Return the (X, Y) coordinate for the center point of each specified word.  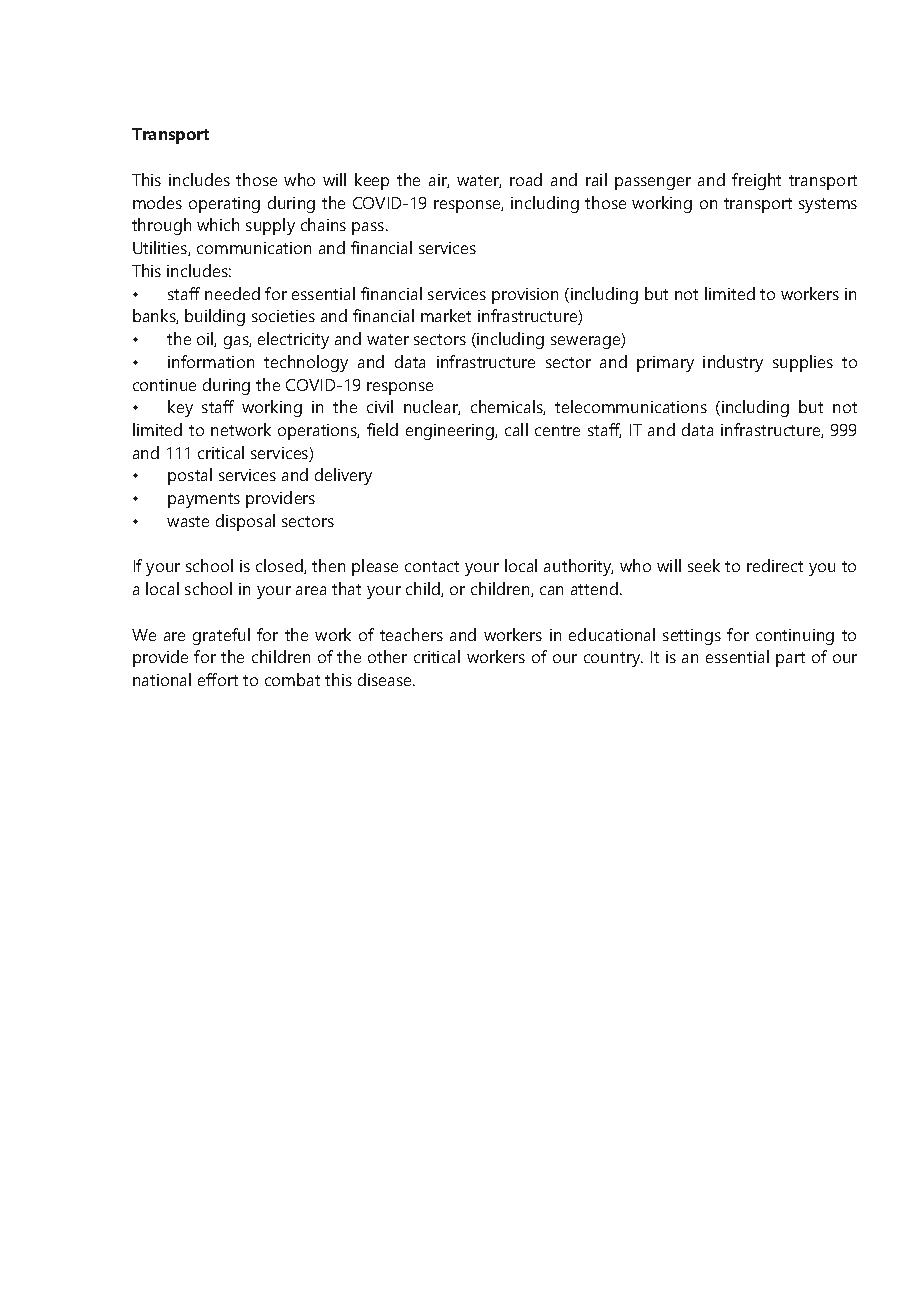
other (387, 656)
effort (218, 679)
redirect (775, 565)
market (446, 315)
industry (733, 363)
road (526, 179)
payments (204, 500)
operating (224, 205)
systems (828, 205)
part (790, 659)
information (211, 361)
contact (432, 566)
